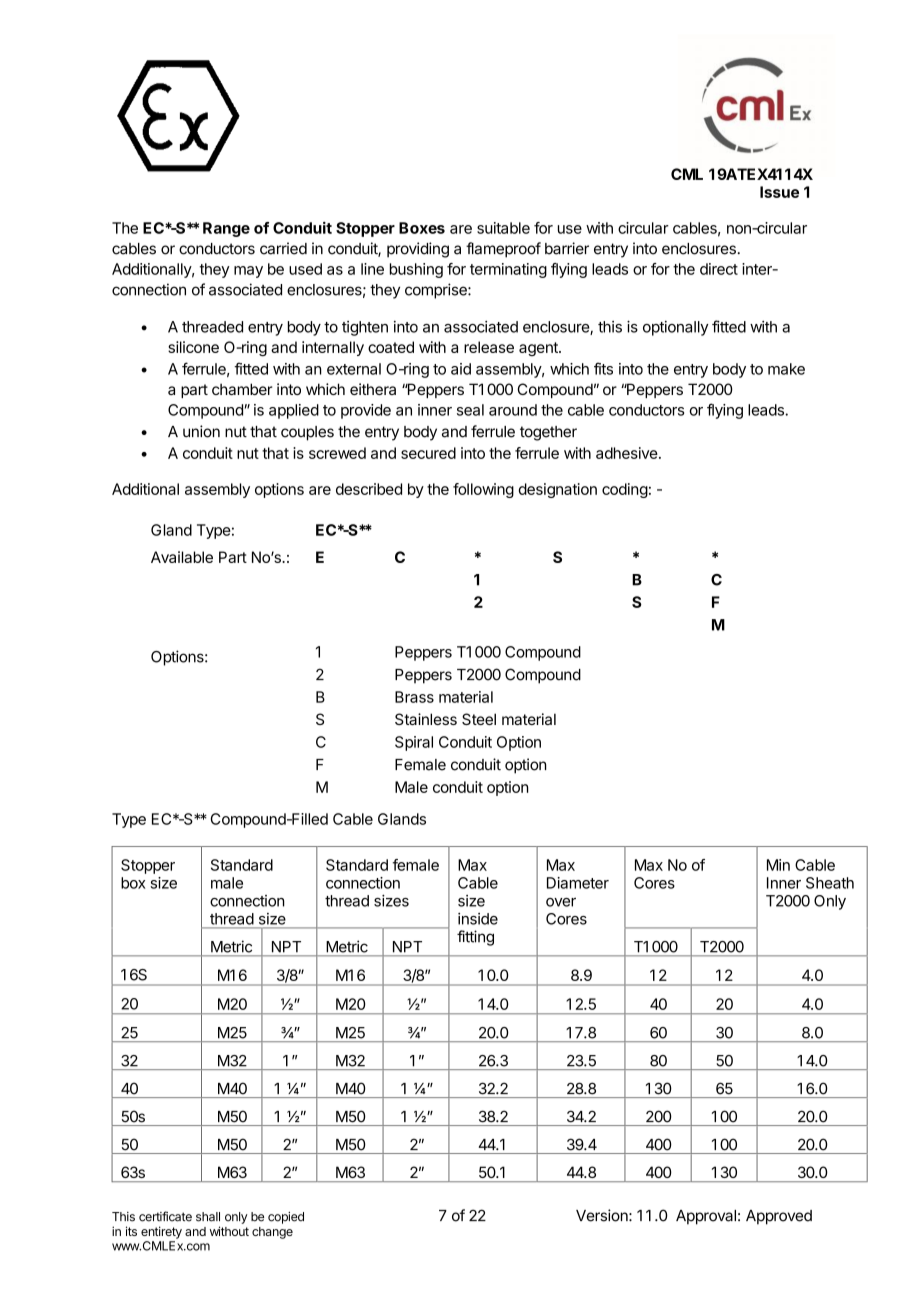  What do you see at coordinates (625, 490) in the document?
I see `coding` at bounding box center [625, 490].
